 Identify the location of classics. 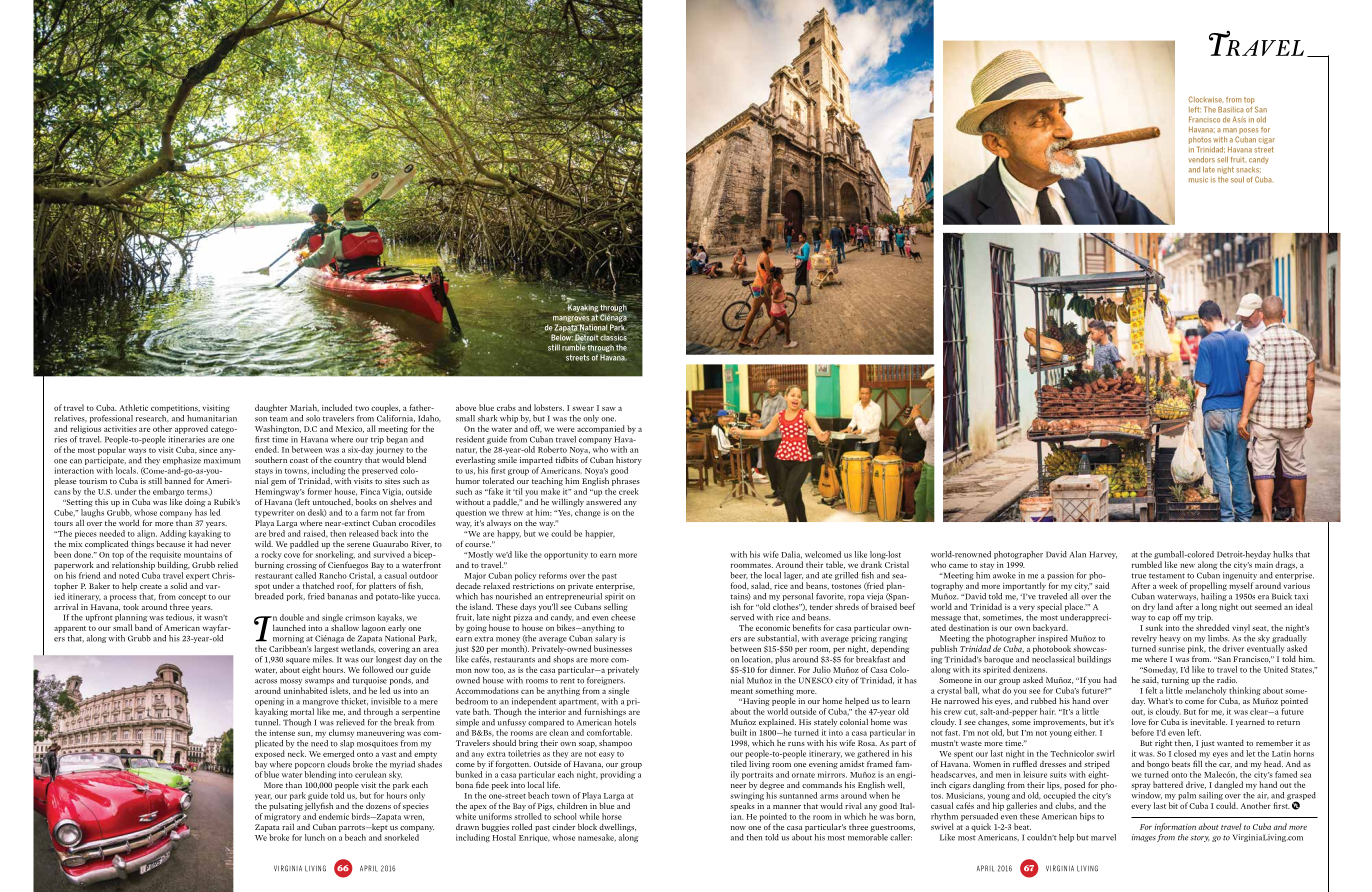
(614, 336).
